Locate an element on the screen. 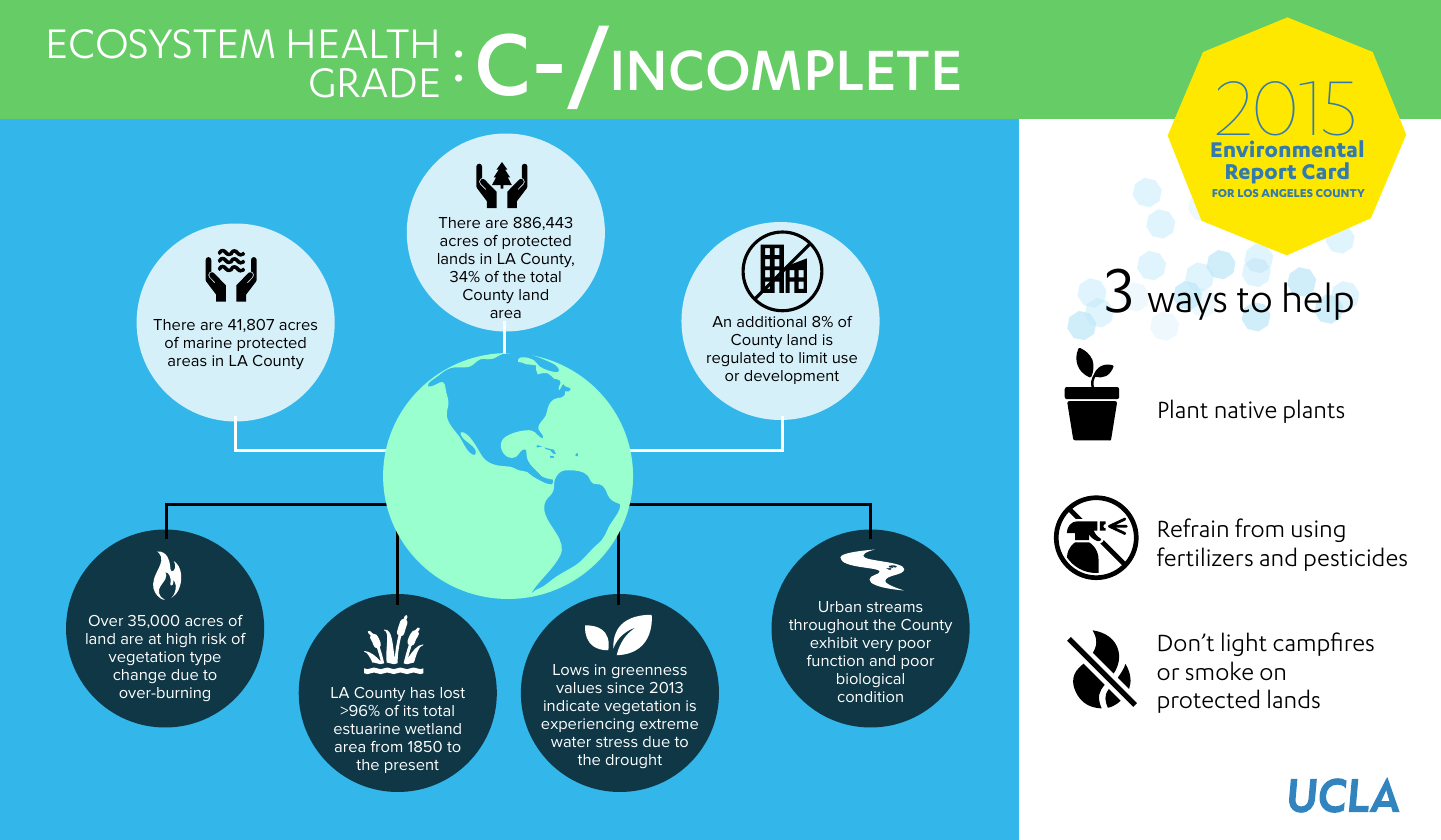 The width and height of the screenshot is (1441, 840). INCOMPLETE is located at coordinates (786, 70).
